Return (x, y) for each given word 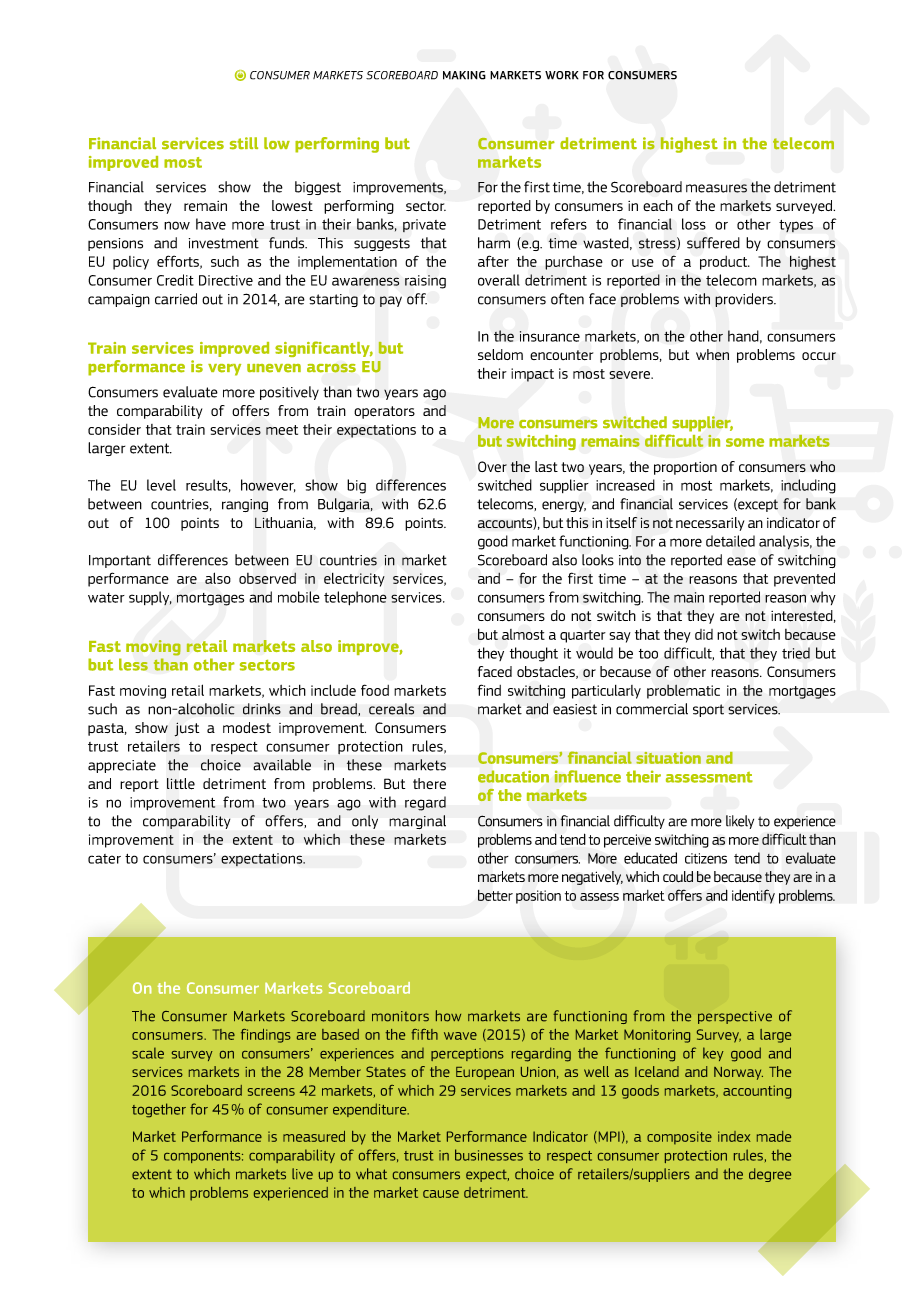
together (159, 1110)
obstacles (547, 672)
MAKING (464, 75)
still (244, 143)
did (704, 634)
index (734, 1136)
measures (716, 188)
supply (150, 598)
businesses (489, 1155)
